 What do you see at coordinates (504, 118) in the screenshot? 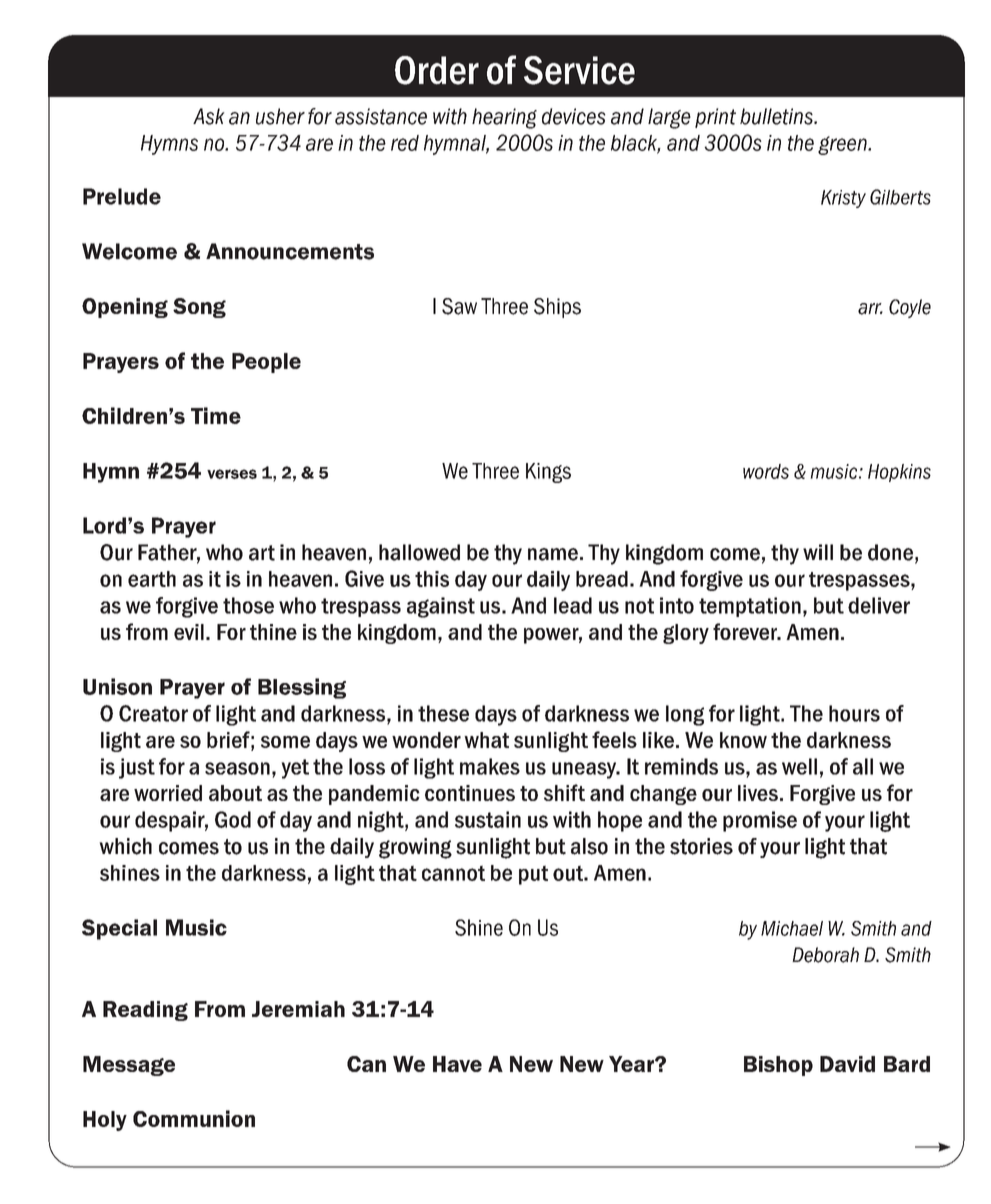
I see `hearing` at bounding box center [504, 118].
